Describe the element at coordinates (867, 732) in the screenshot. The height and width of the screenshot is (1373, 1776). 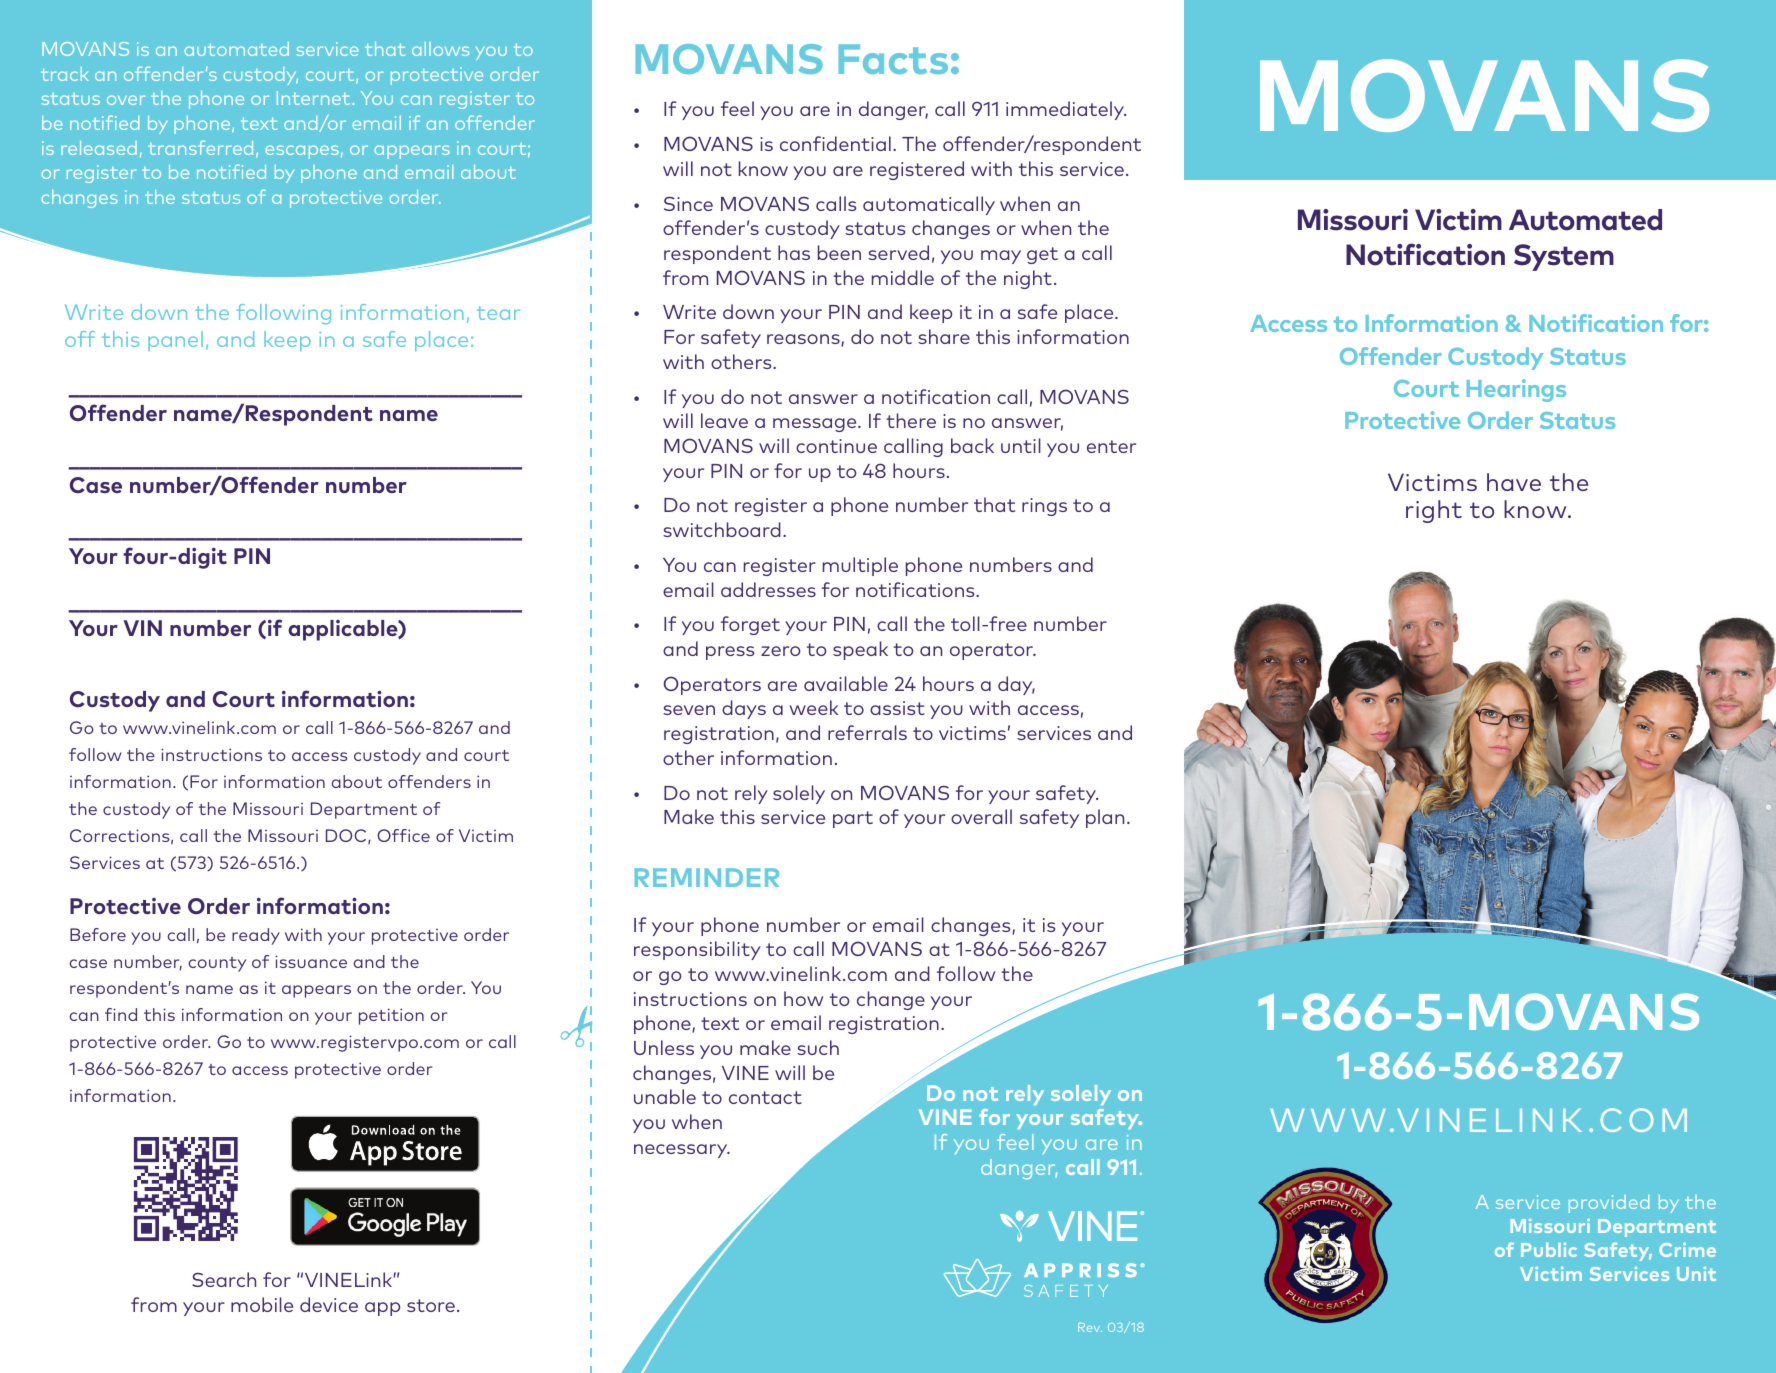
I see `referrals` at that location.
